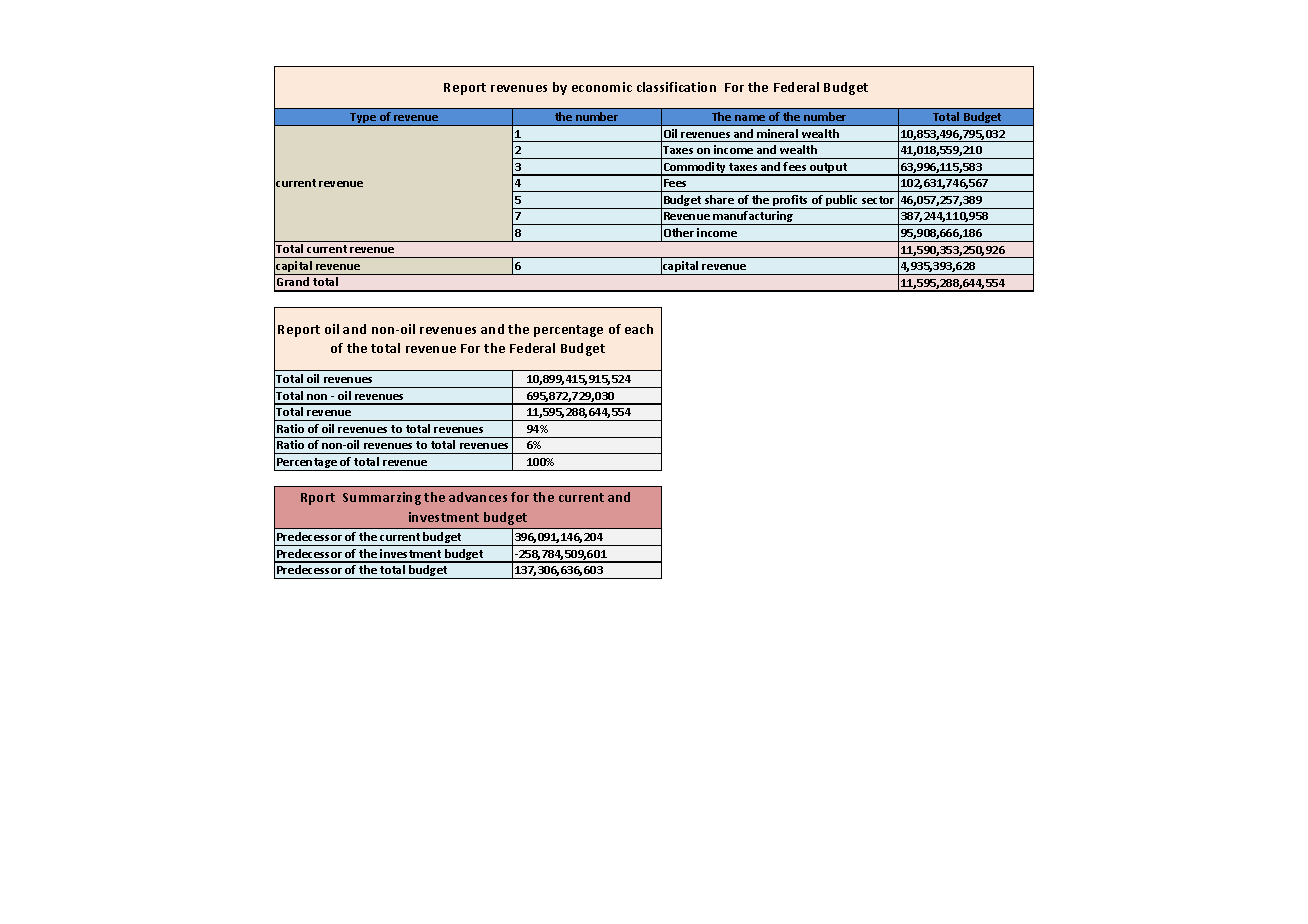 Image resolution: width=1308 pixels, height=924 pixels. What do you see at coordinates (829, 169) in the screenshot?
I see `output` at bounding box center [829, 169].
